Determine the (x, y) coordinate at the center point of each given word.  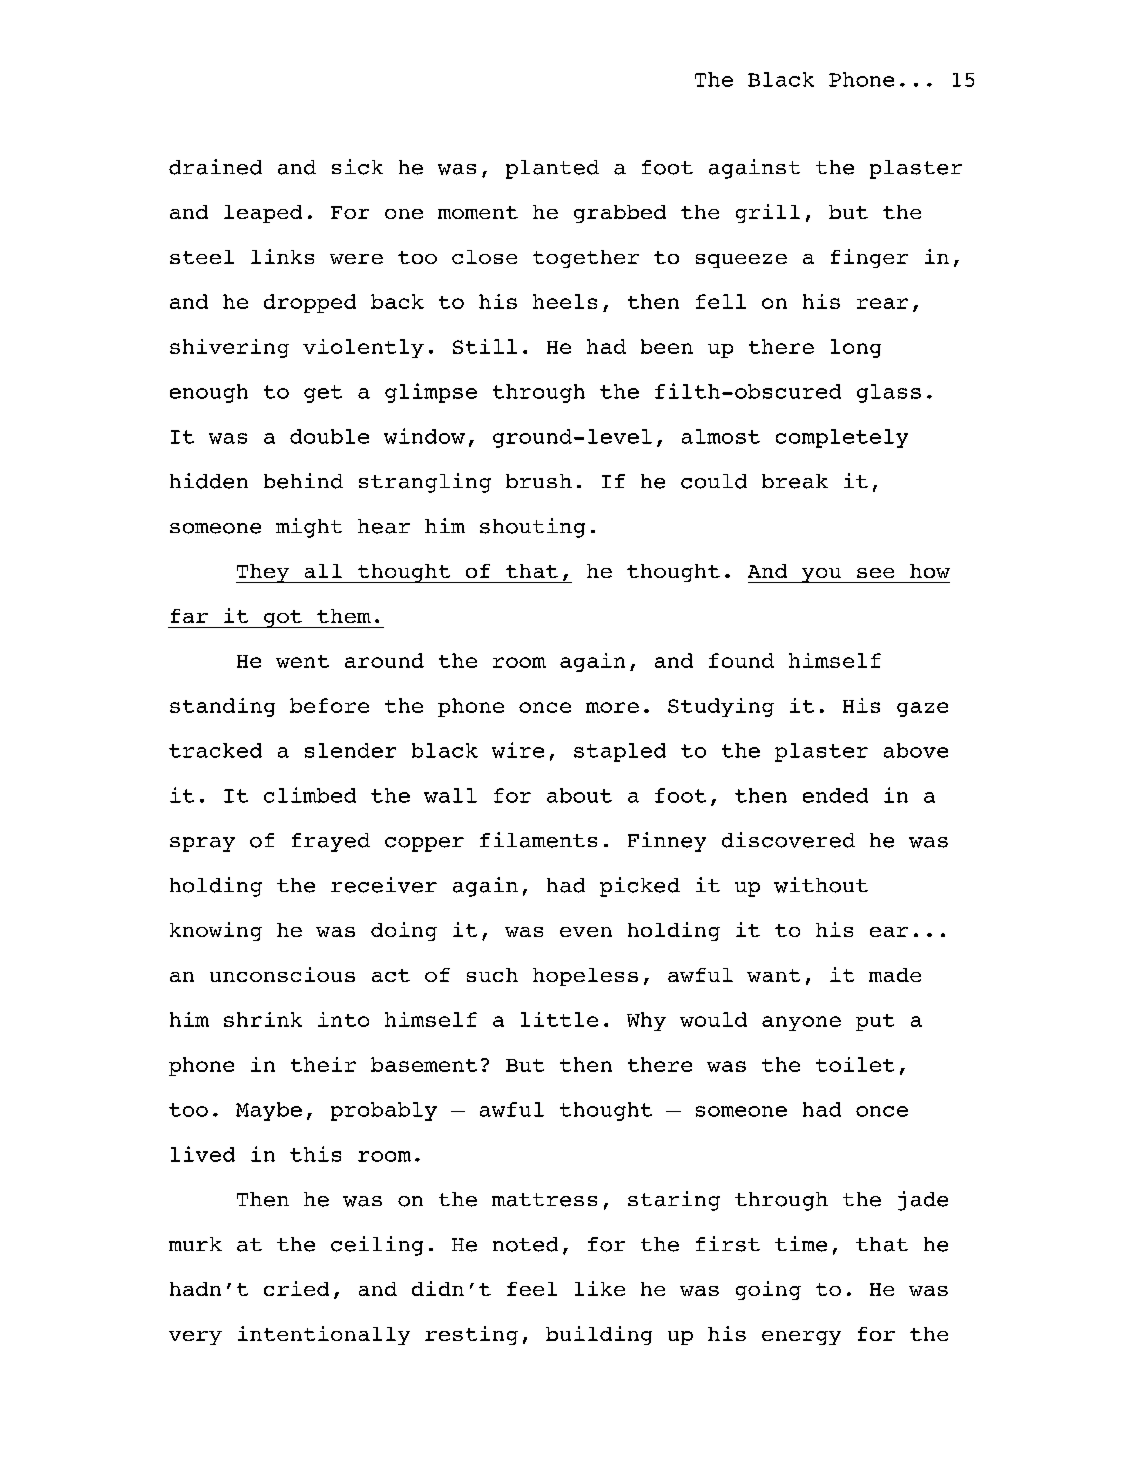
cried (296, 1288)
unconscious (282, 974)
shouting (532, 528)
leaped (263, 214)
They (263, 573)
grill (768, 213)
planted (552, 169)
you (821, 575)
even (586, 932)
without (821, 885)
